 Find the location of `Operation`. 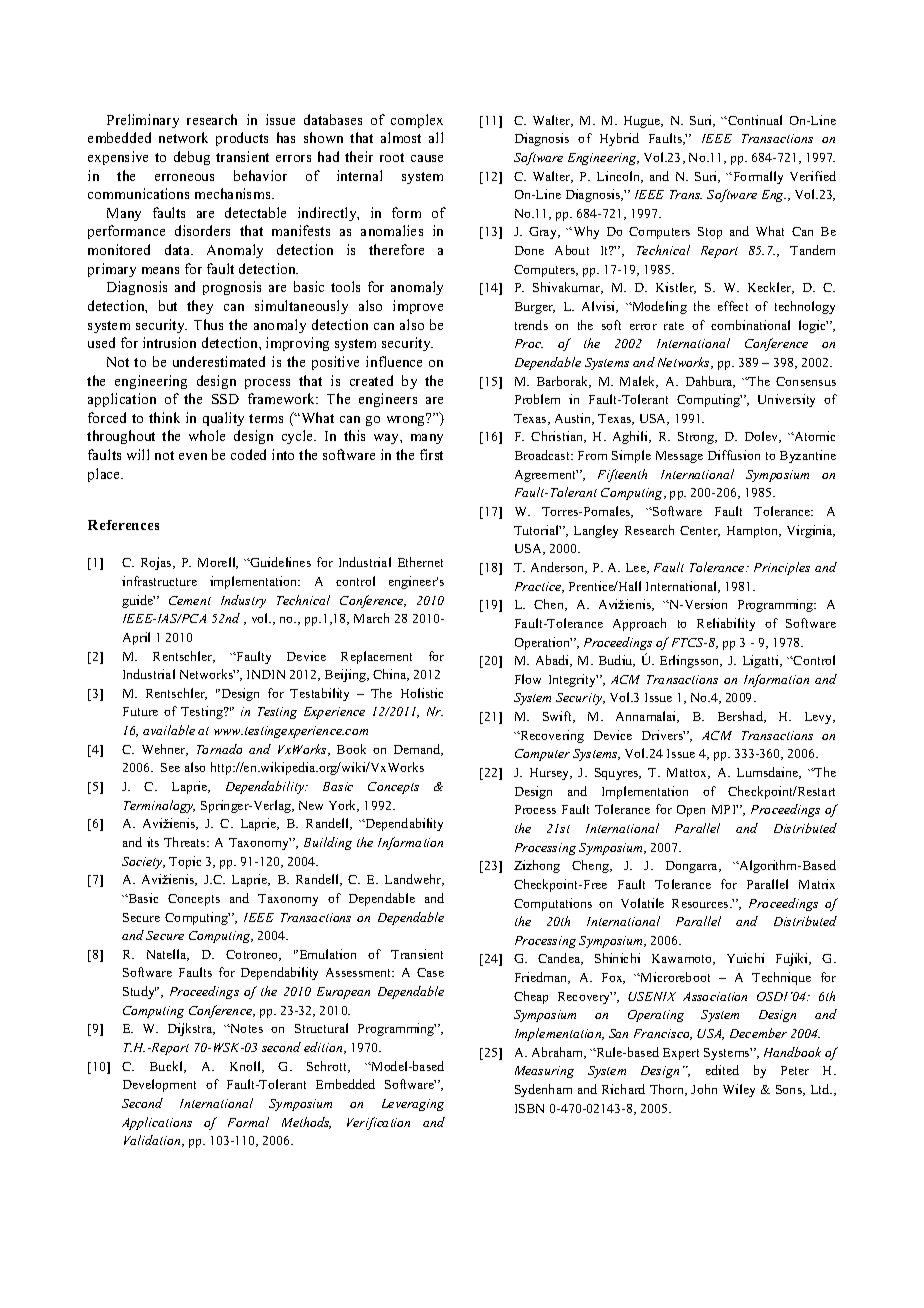

Operation is located at coordinates (543, 643).
